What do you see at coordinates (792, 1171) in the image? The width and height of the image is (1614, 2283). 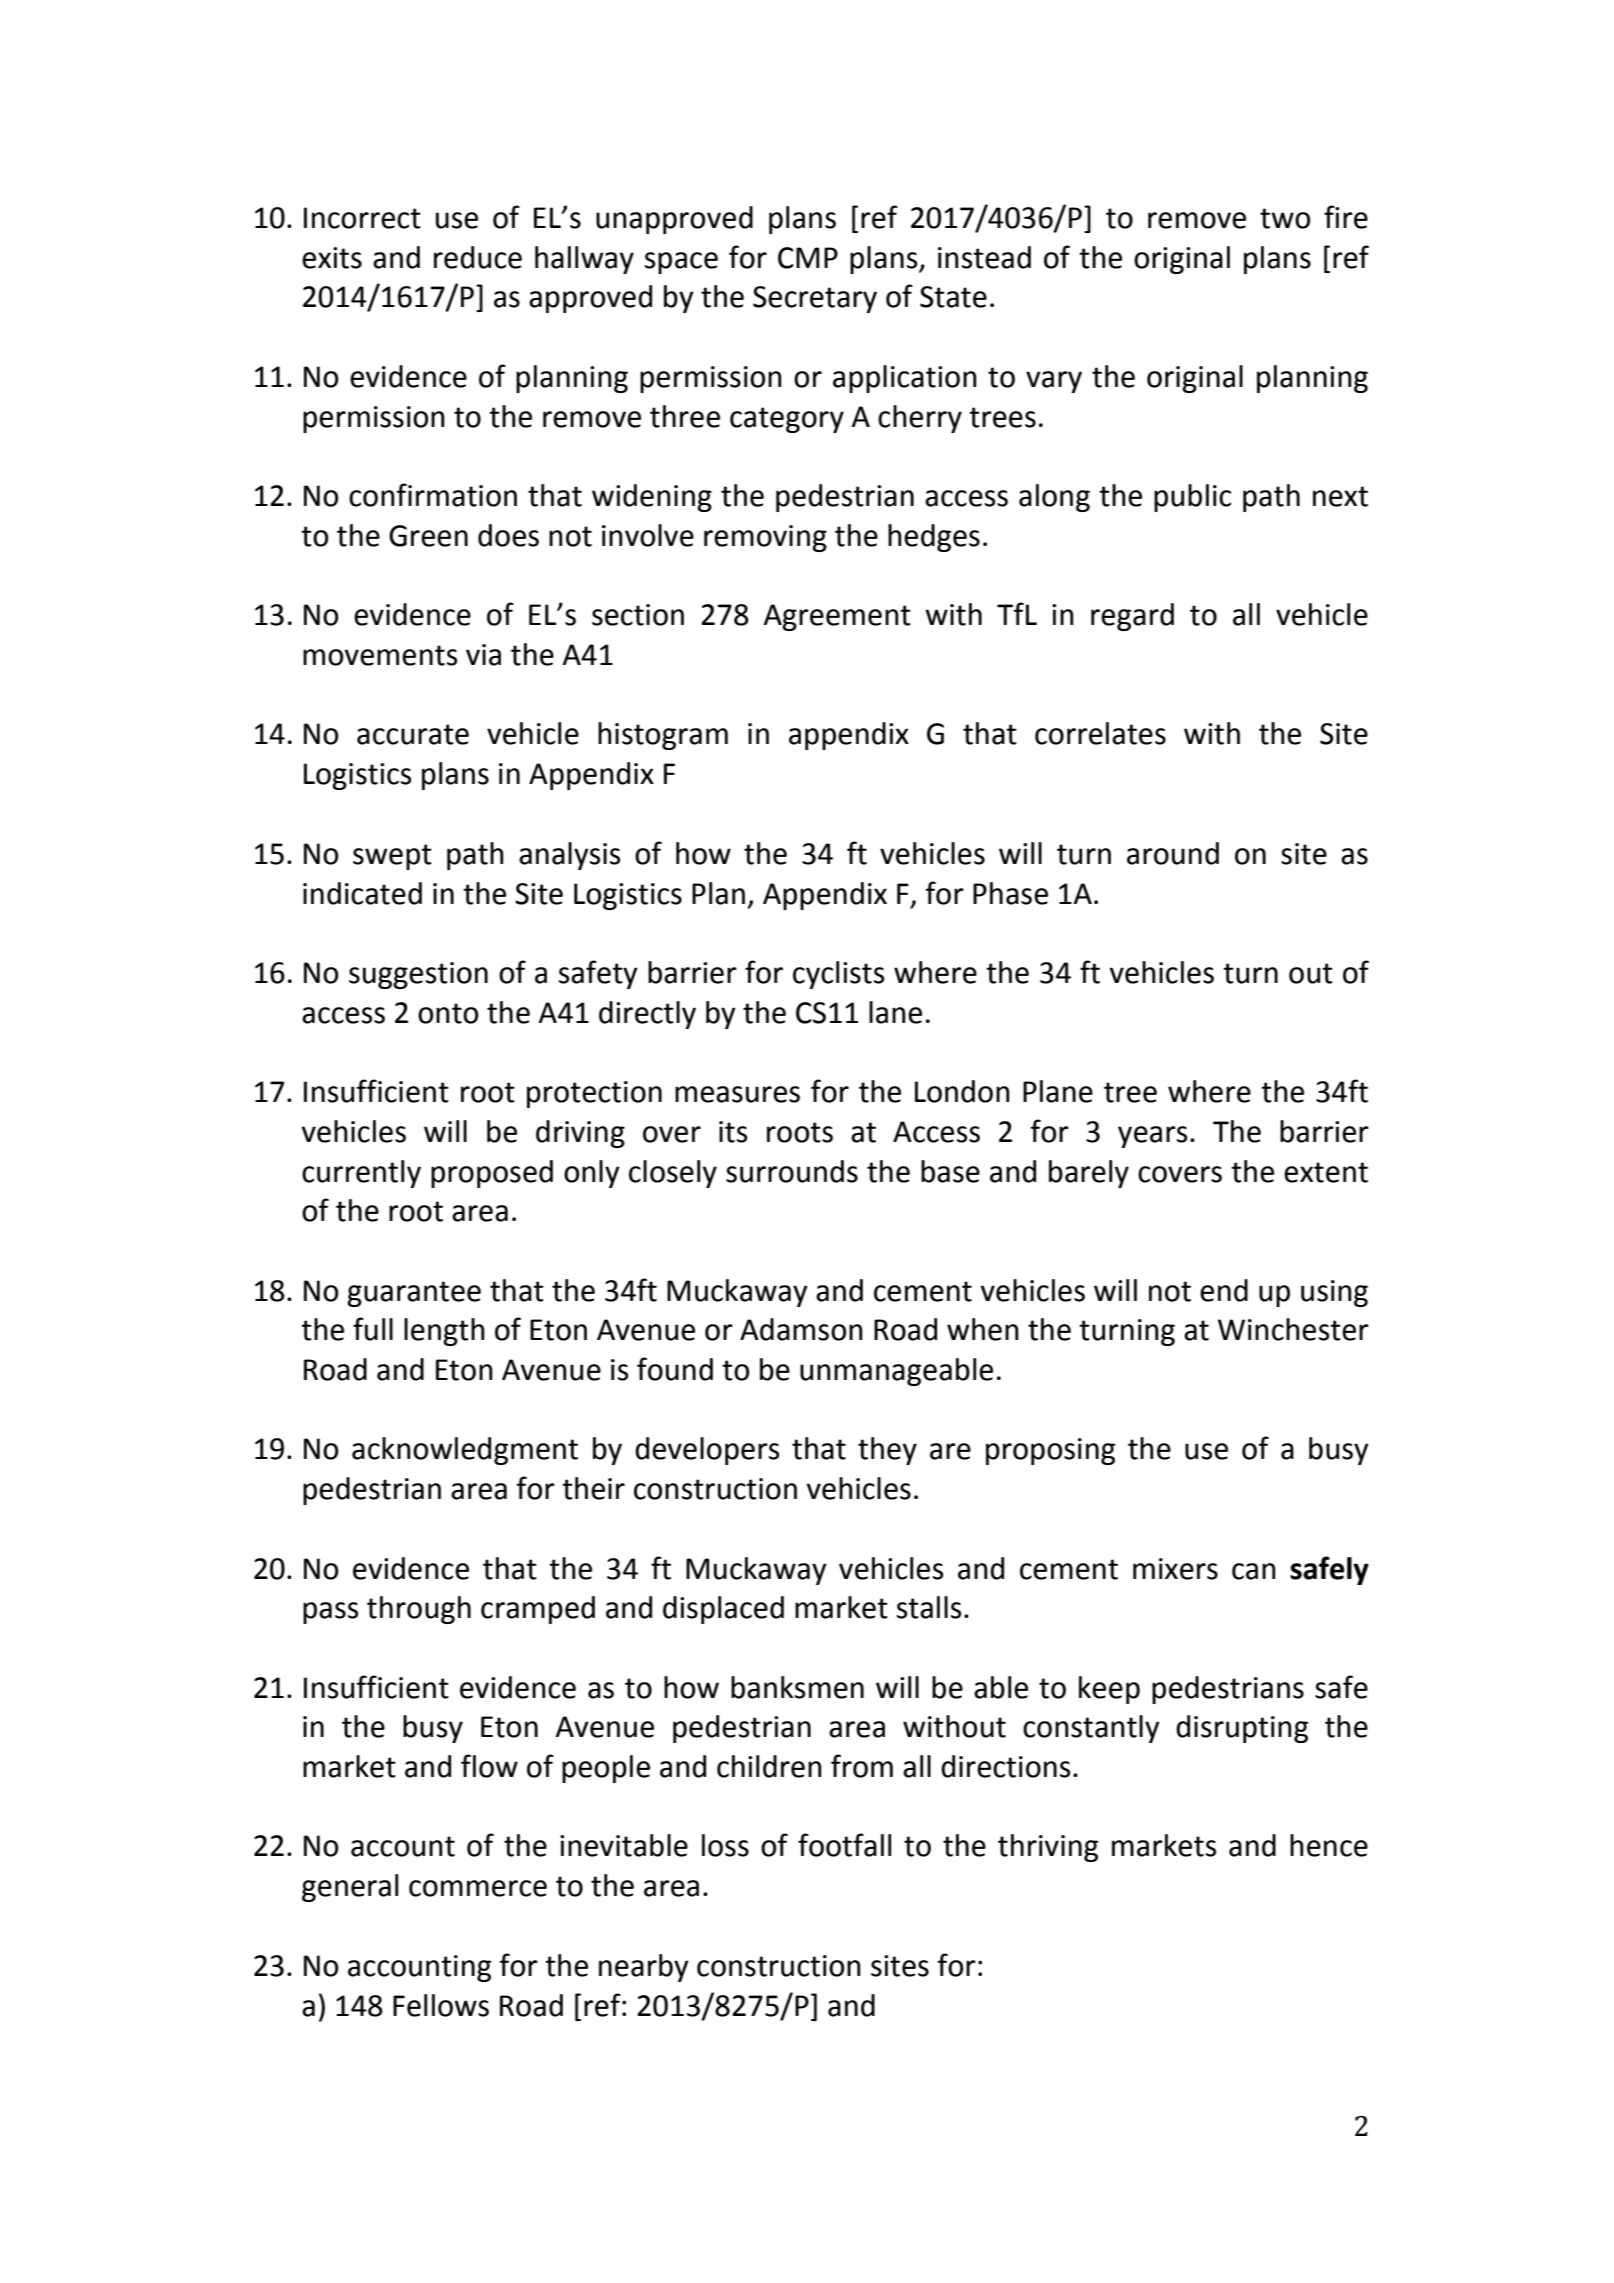 I see `surrounds` at bounding box center [792, 1171].
